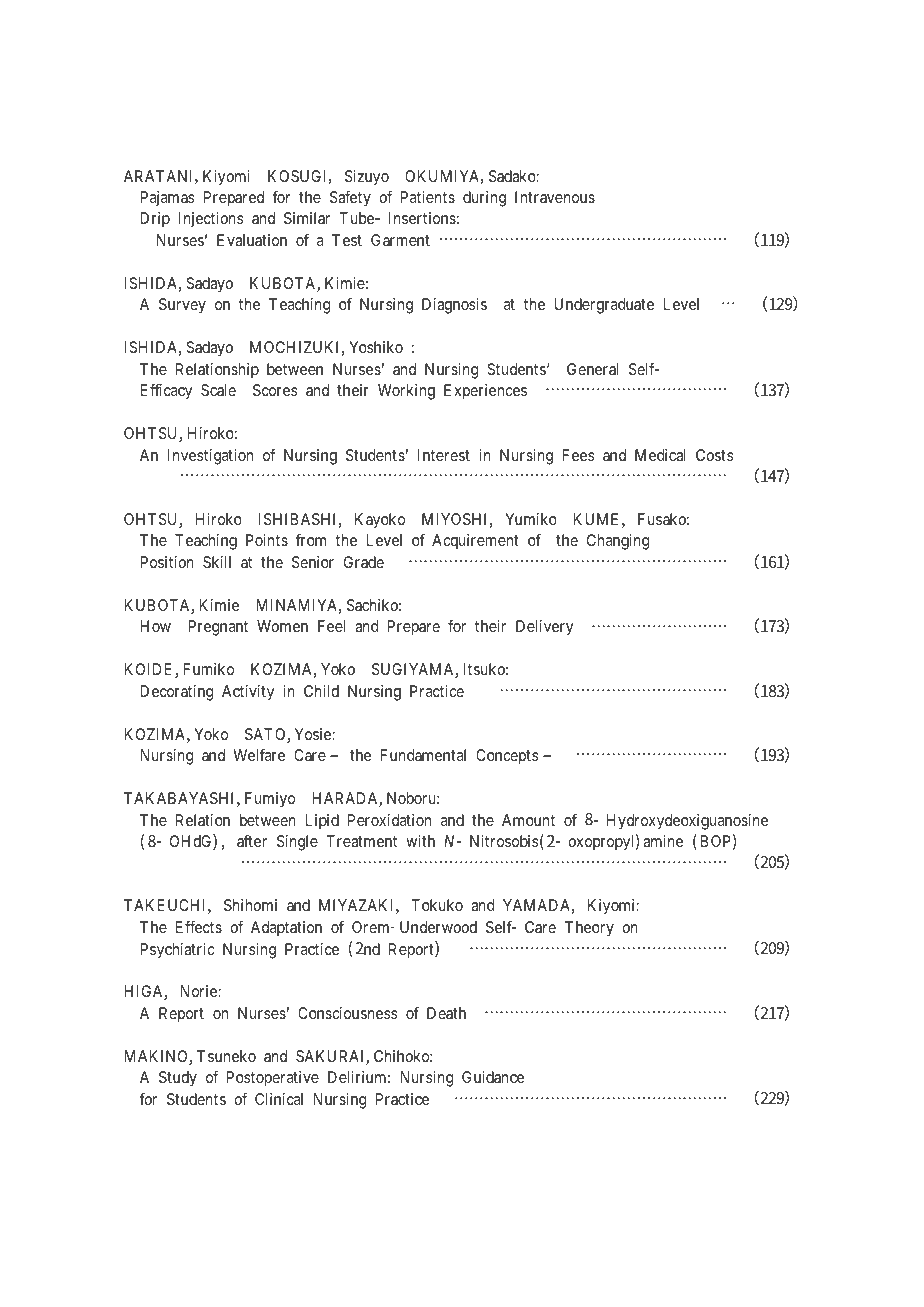 The image size is (924, 1307). Describe the element at coordinates (178, 1079) in the document. I see `Study` at that location.
